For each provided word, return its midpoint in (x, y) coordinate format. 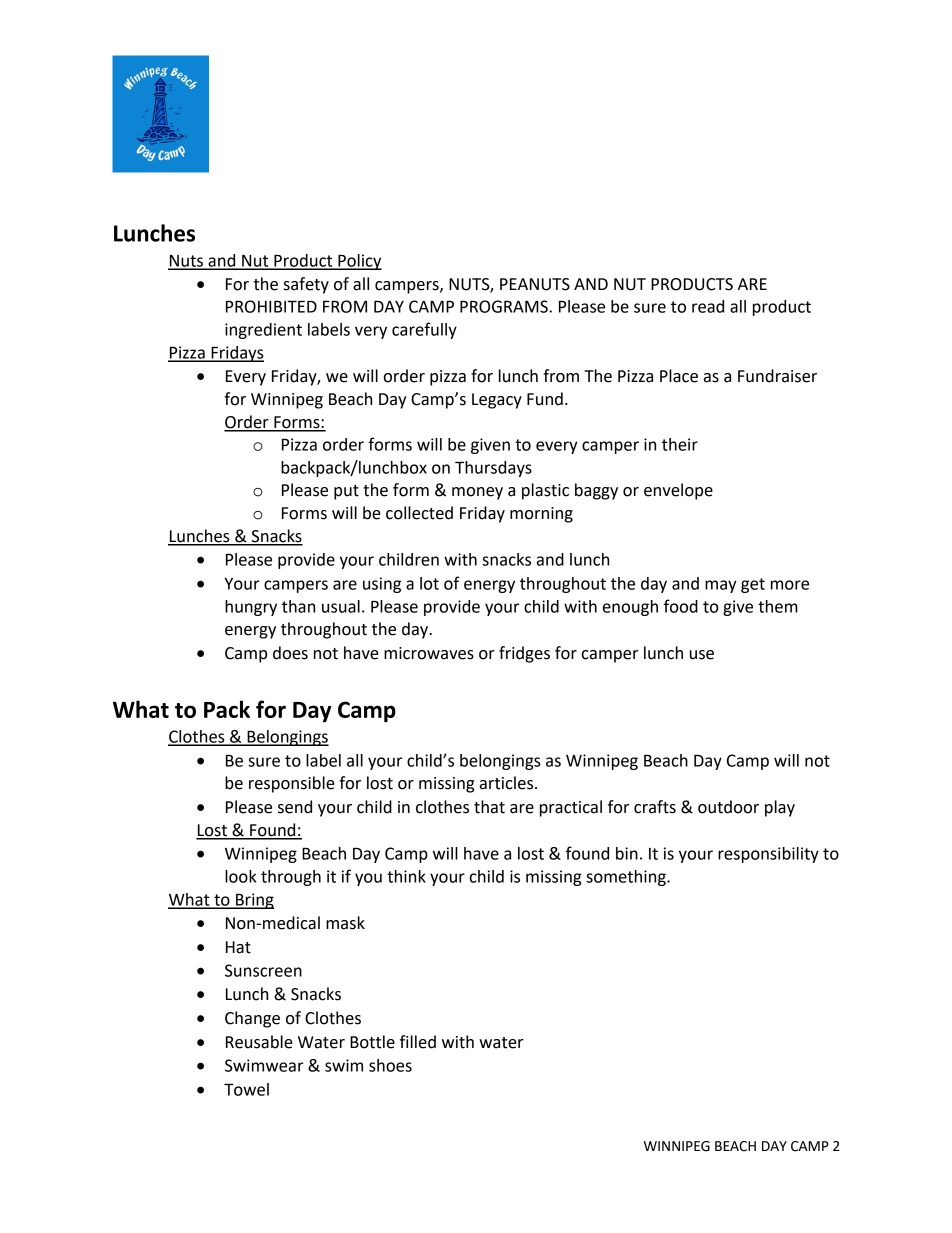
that (489, 807)
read (708, 306)
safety (306, 285)
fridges (524, 654)
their (680, 444)
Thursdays (493, 469)
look (240, 876)
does (290, 653)
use (702, 655)
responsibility (768, 855)
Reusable (259, 1042)
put (346, 492)
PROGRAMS (505, 306)
